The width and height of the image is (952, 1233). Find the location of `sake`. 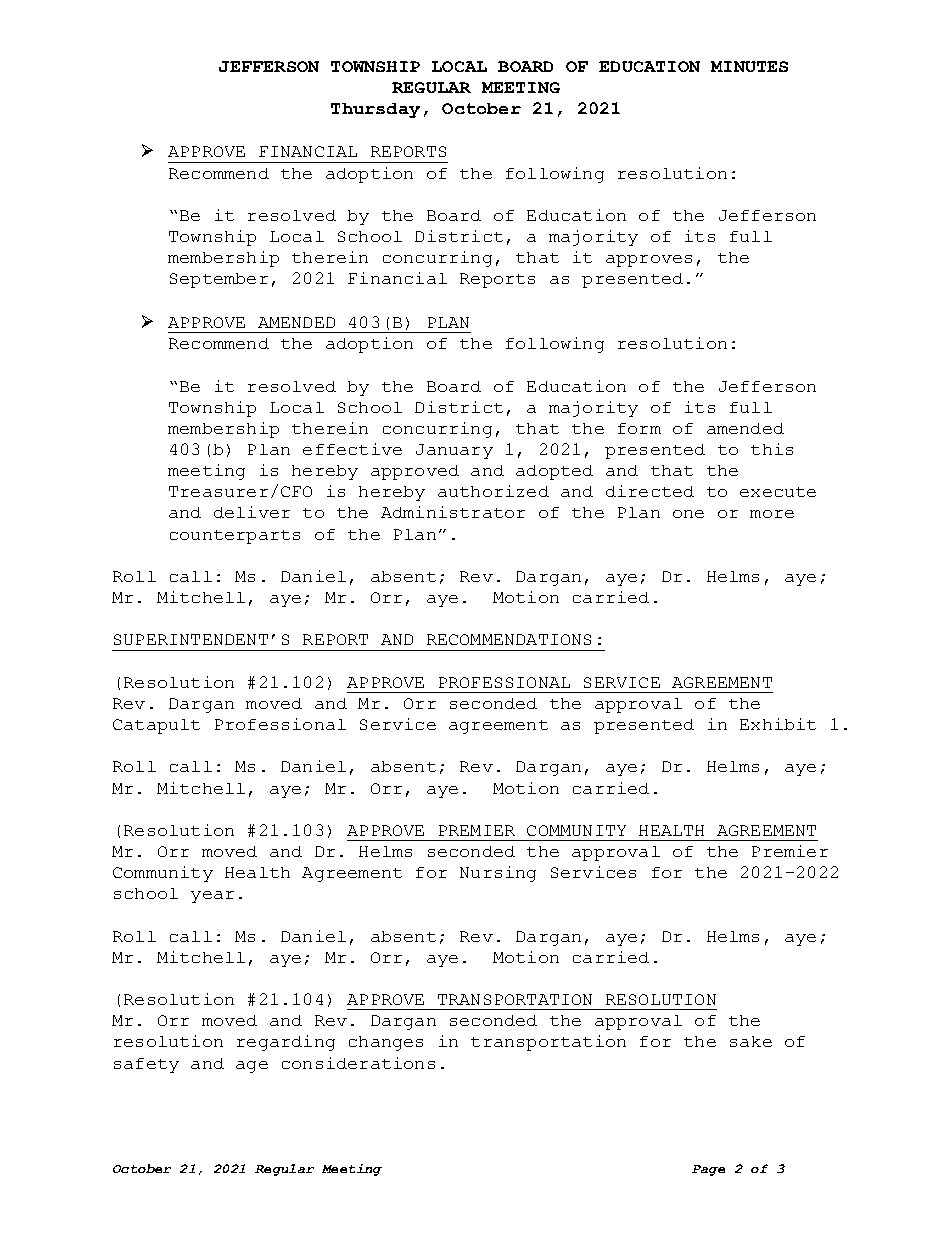

sake is located at coordinates (751, 1041).
